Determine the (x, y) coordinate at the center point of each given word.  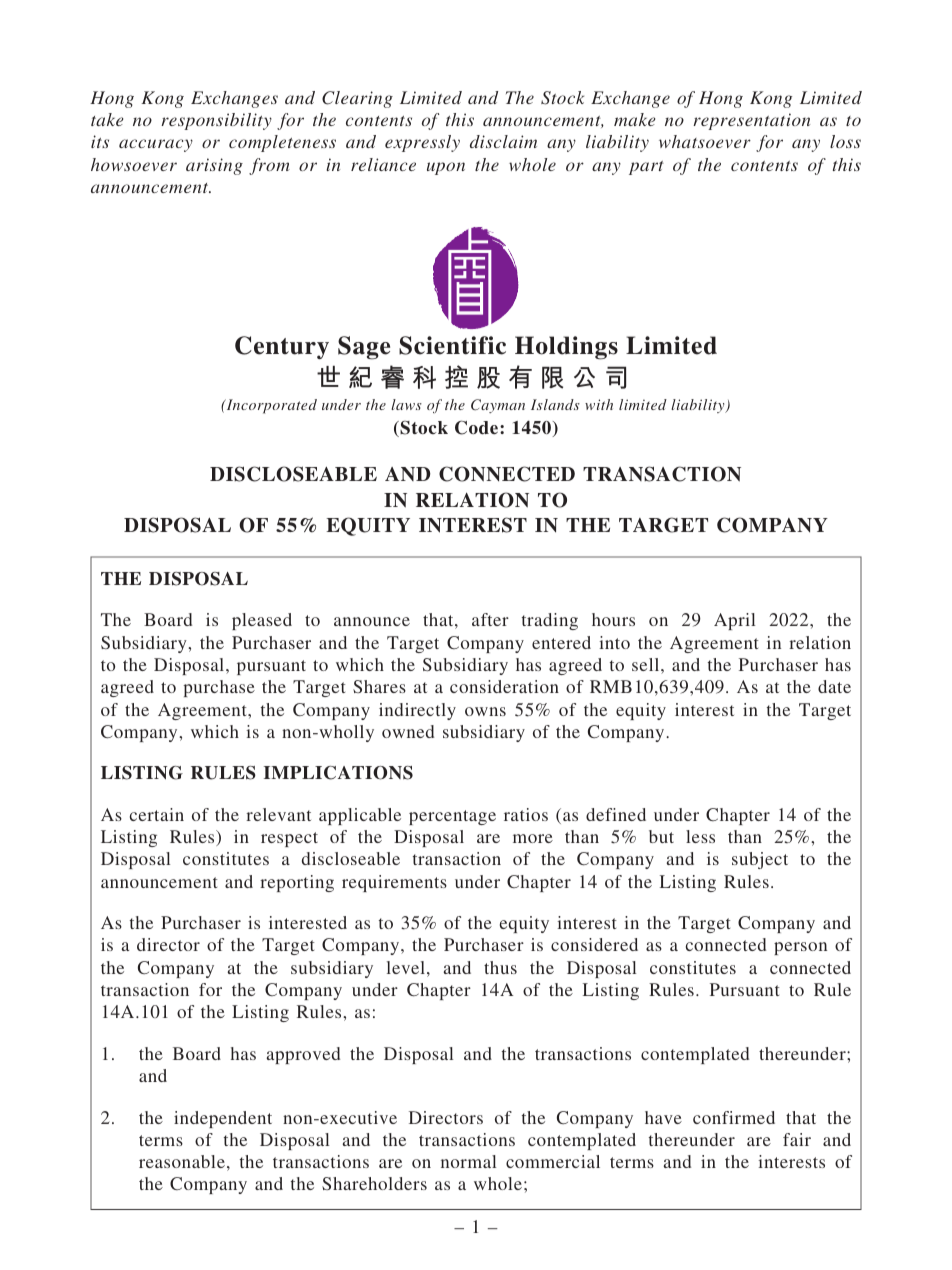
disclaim (503, 141)
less (700, 836)
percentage (452, 817)
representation (751, 121)
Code (478, 427)
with (599, 404)
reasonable (182, 1161)
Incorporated (270, 406)
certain (157, 814)
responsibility (216, 121)
